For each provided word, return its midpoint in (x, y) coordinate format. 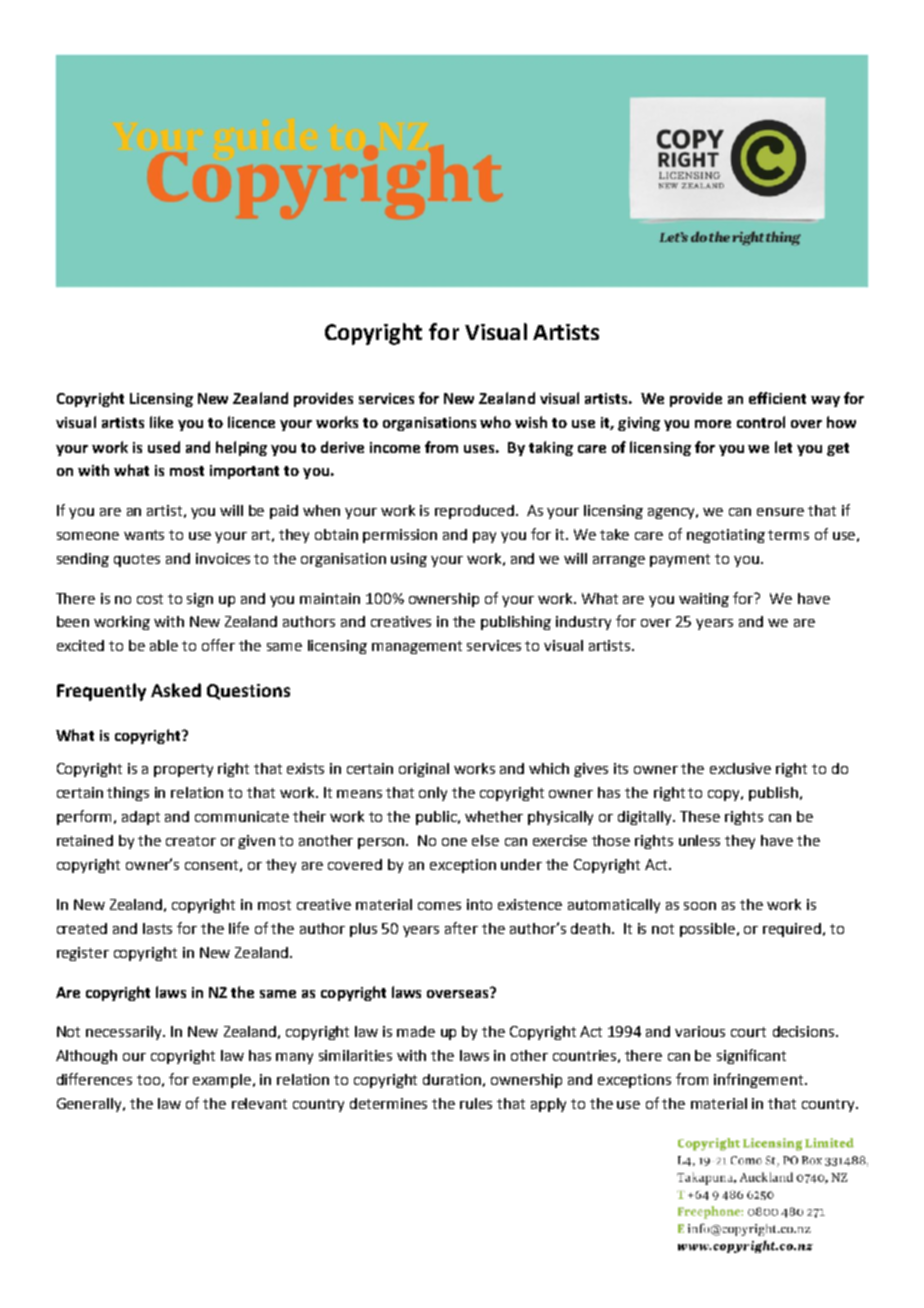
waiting (704, 600)
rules (476, 1103)
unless (699, 840)
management (417, 647)
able (164, 645)
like (161, 422)
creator (191, 841)
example (223, 1081)
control (761, 422)
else (485, 840)
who (495, 422)
